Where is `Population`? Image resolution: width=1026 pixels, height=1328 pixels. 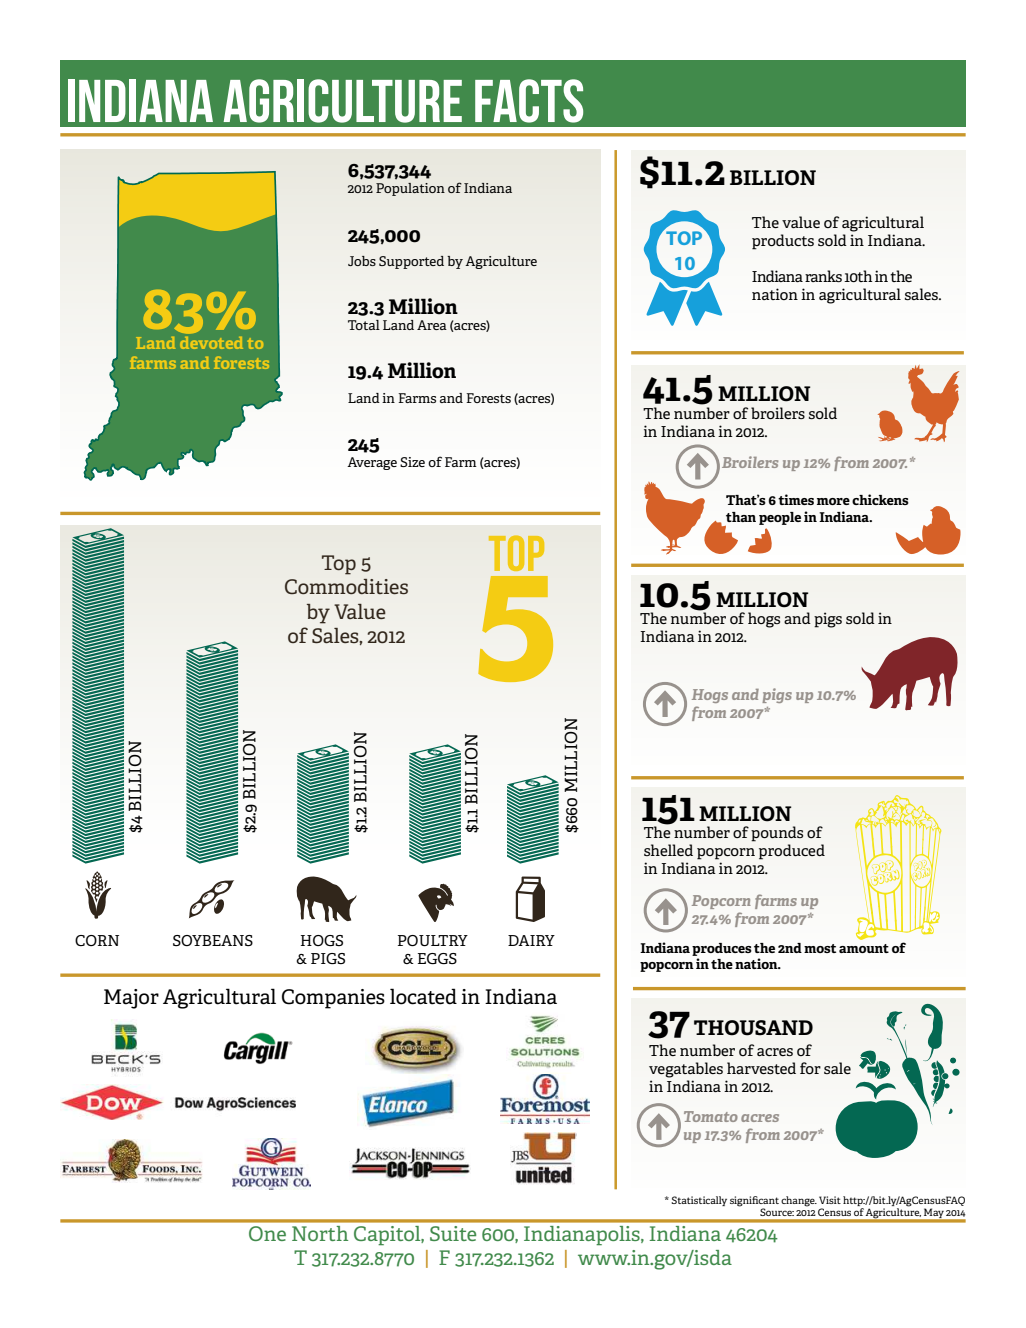
Population is located at coordinates (410, 189).
